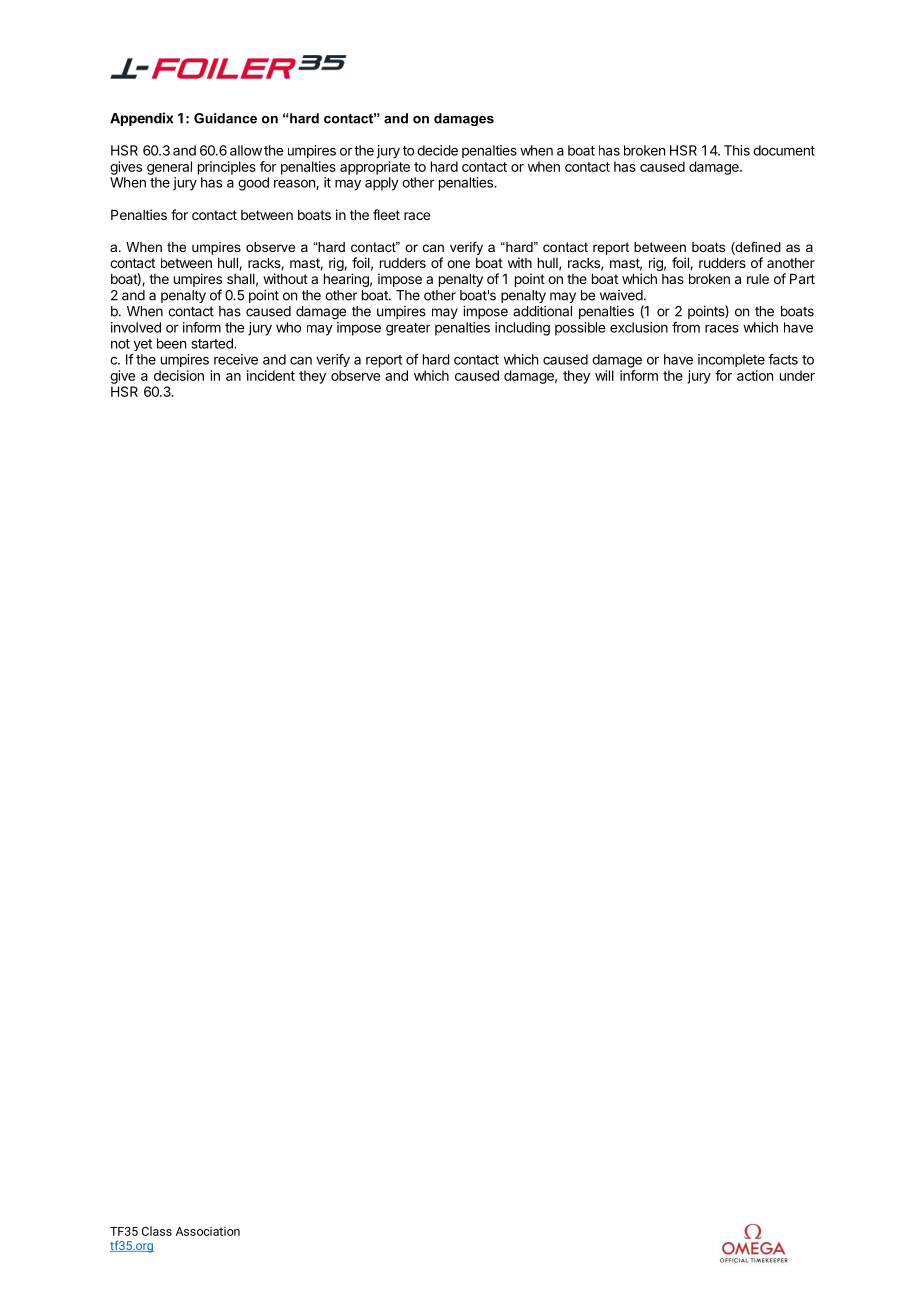 The width and height of the screenshot is (924, 1308). What do you see at coordinates (157, 1231) in the screenshot?
I see `Class` at bounding box center [157, 1231].
